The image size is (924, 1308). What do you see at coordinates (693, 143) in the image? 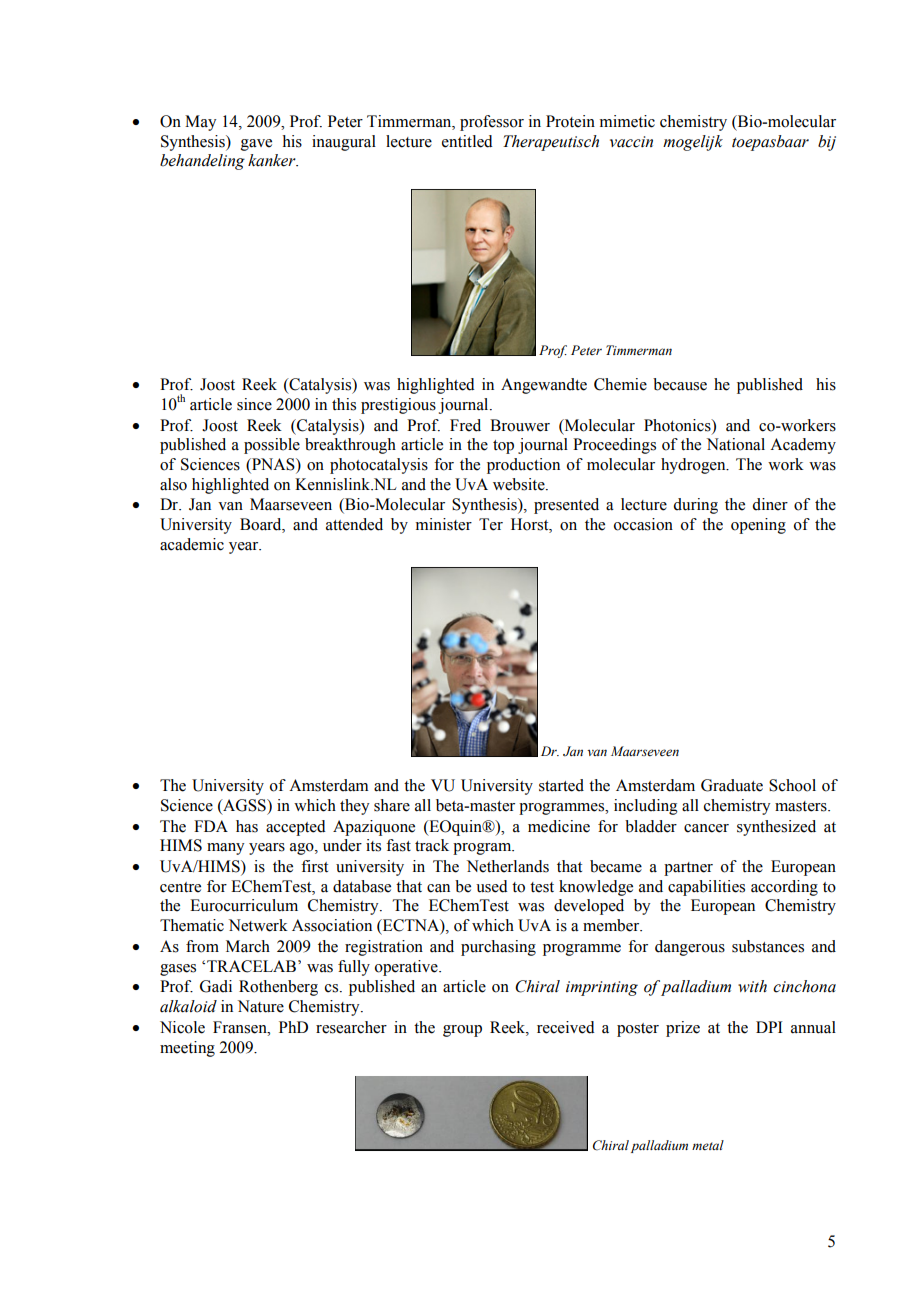
I see `mogelijk` at bounding box center [693, 143].
